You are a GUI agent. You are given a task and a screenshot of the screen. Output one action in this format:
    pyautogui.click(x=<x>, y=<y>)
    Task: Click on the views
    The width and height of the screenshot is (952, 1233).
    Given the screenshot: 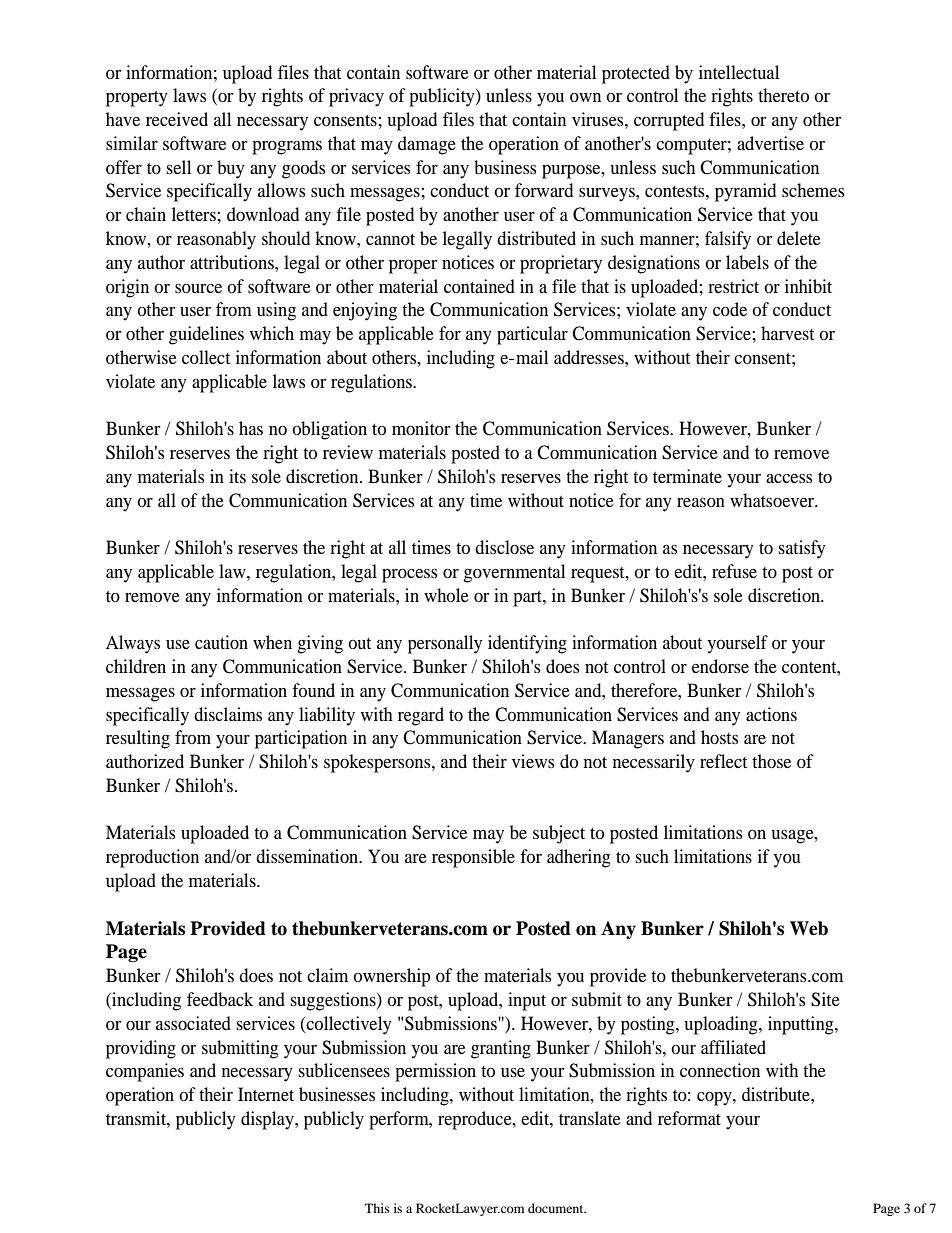 What is the action you would take?
    pyautogui.click(x=533, y=761)
